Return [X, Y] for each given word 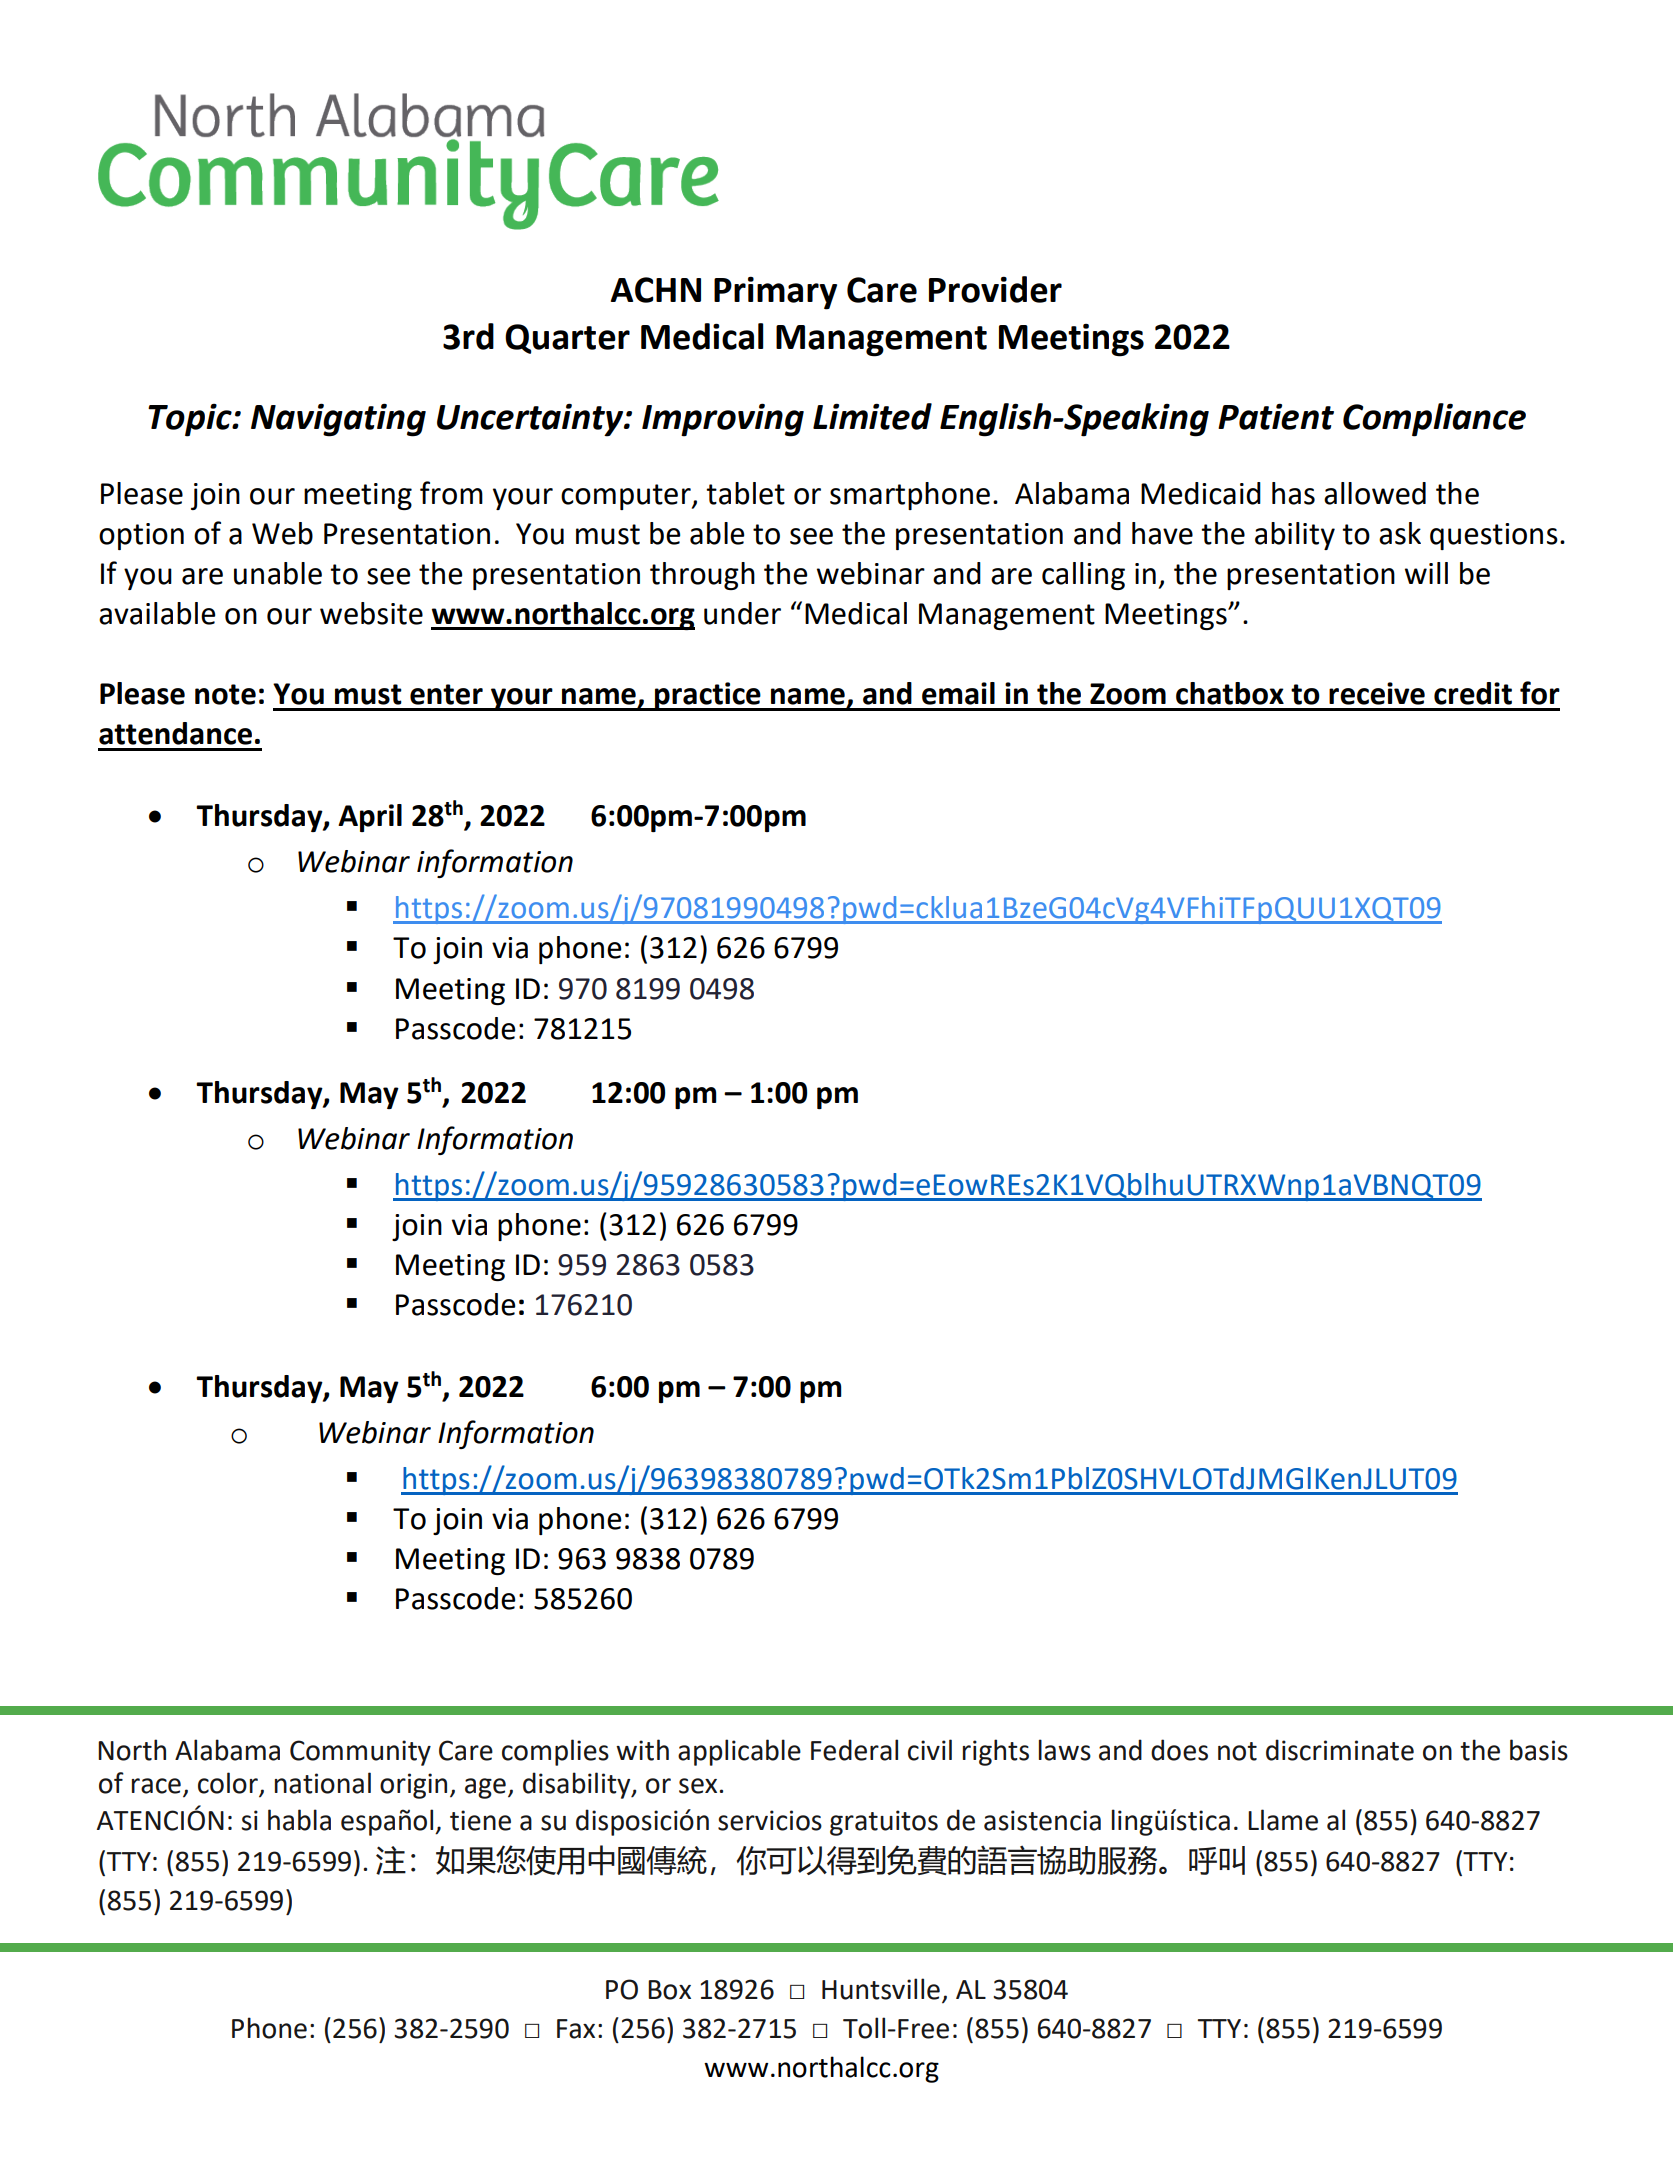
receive [1377, 693]
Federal [854, 1750]
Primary [775, 293]
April [370, 818]
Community [360, 1753]
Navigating [338, 420]
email [958, 693]
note [225, 694]
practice [708, 696]
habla [299, 1820]
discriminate [1340, 1750]
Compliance [1434, 420]
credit [1473, 693]
